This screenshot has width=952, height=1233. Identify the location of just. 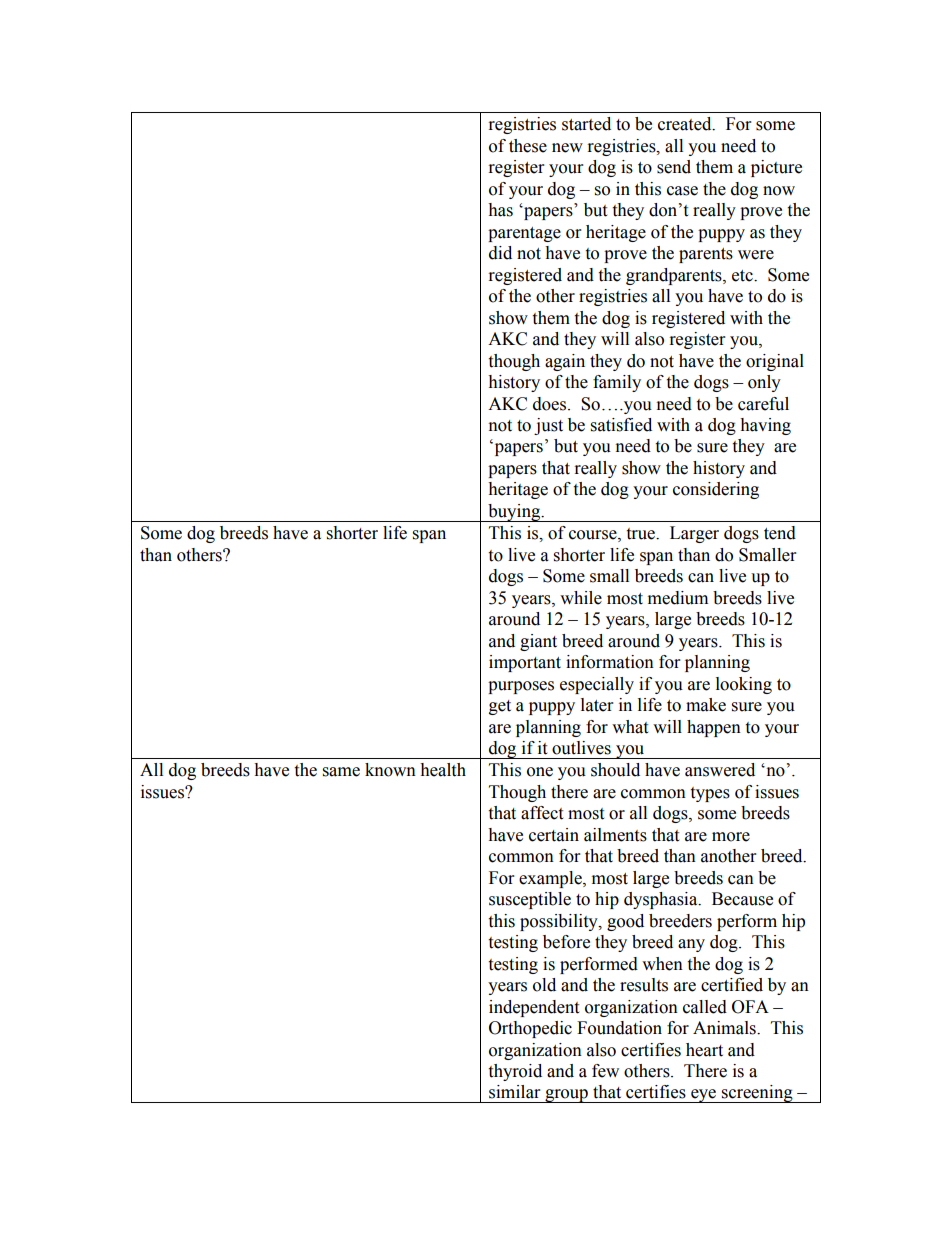
(548, 426).
